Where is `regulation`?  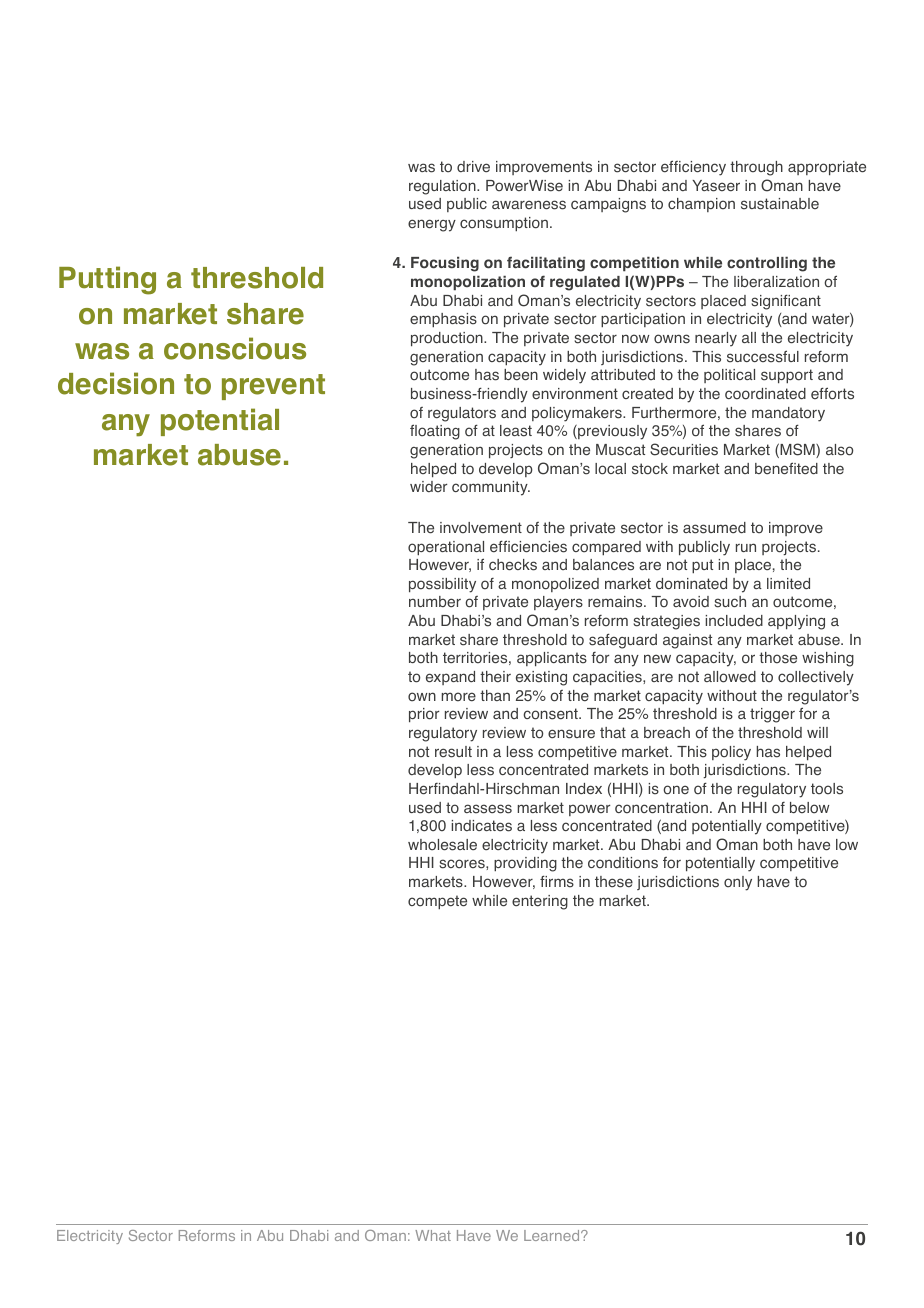
regulation is located at coordinates (443, 187).
